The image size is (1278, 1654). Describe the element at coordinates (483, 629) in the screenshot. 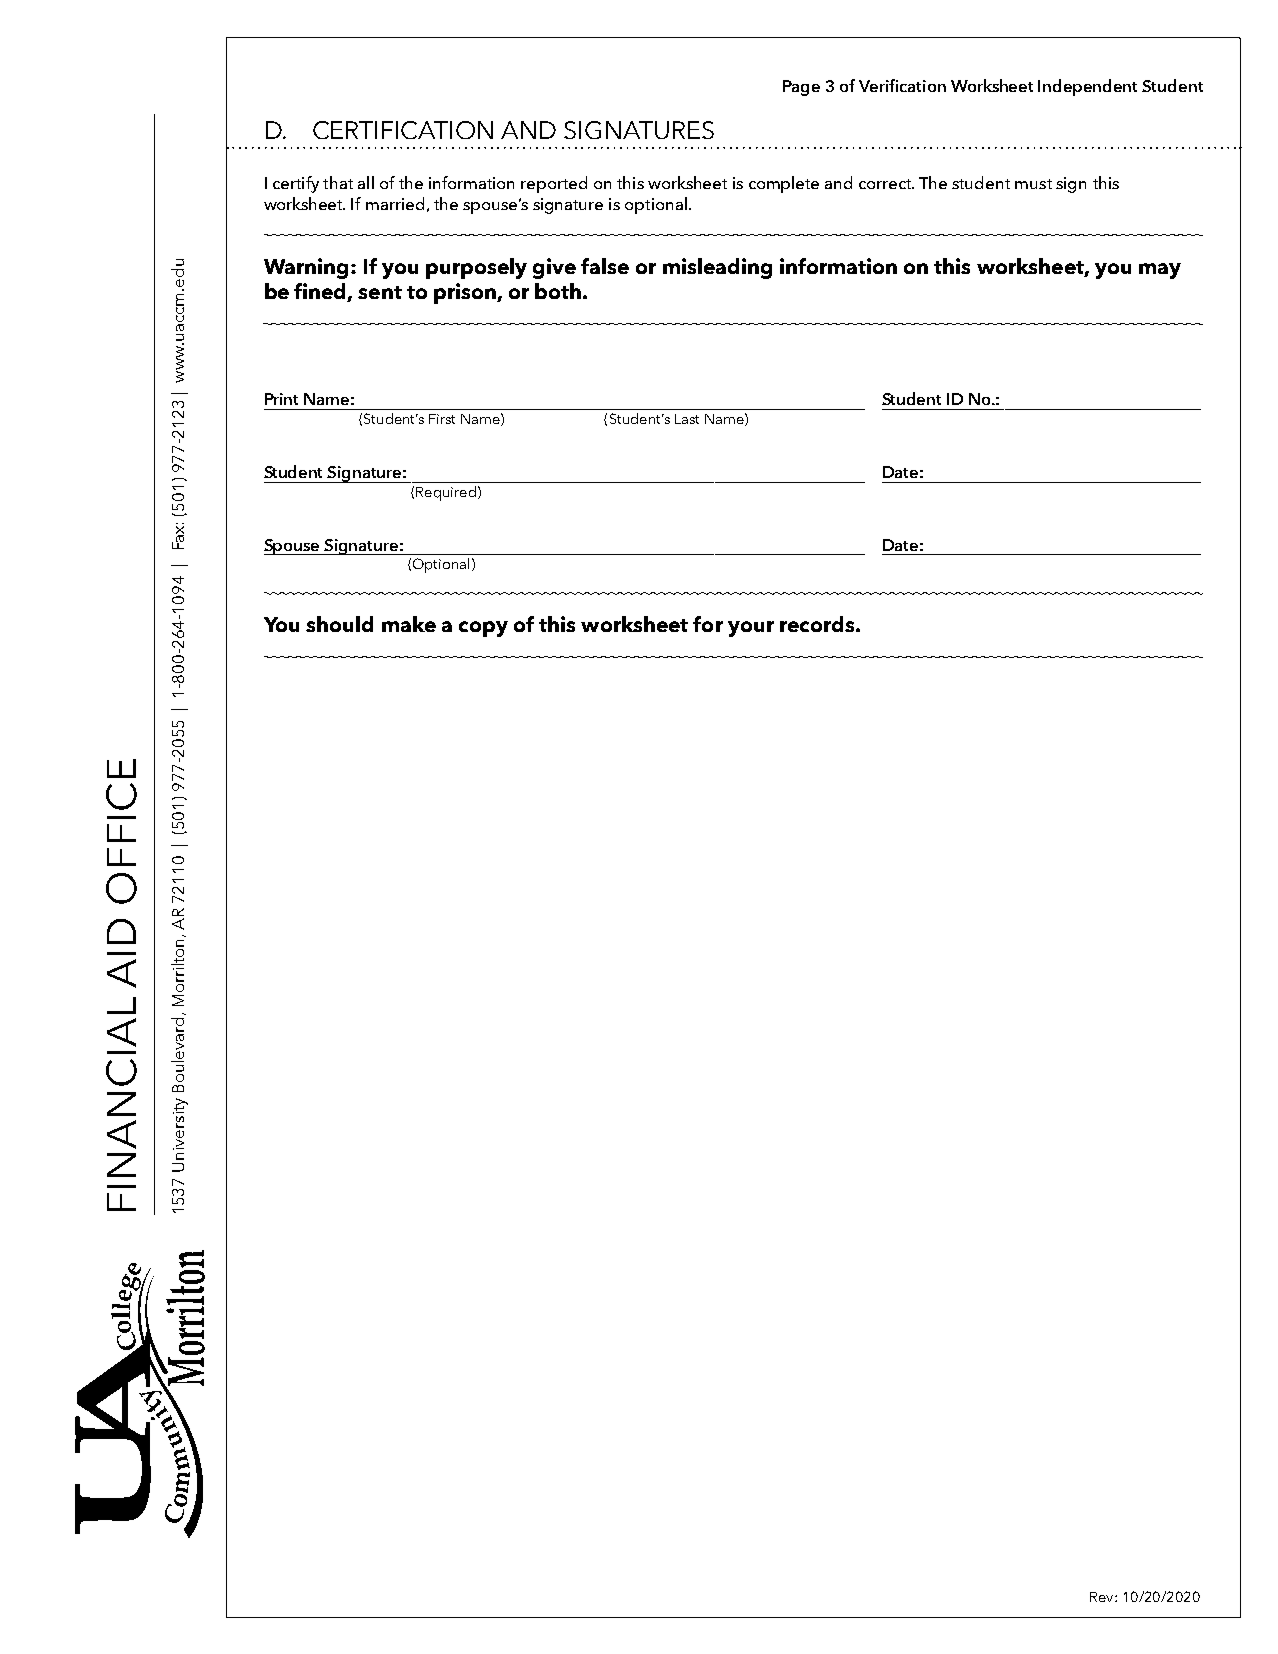

I see `copy` at that location.
